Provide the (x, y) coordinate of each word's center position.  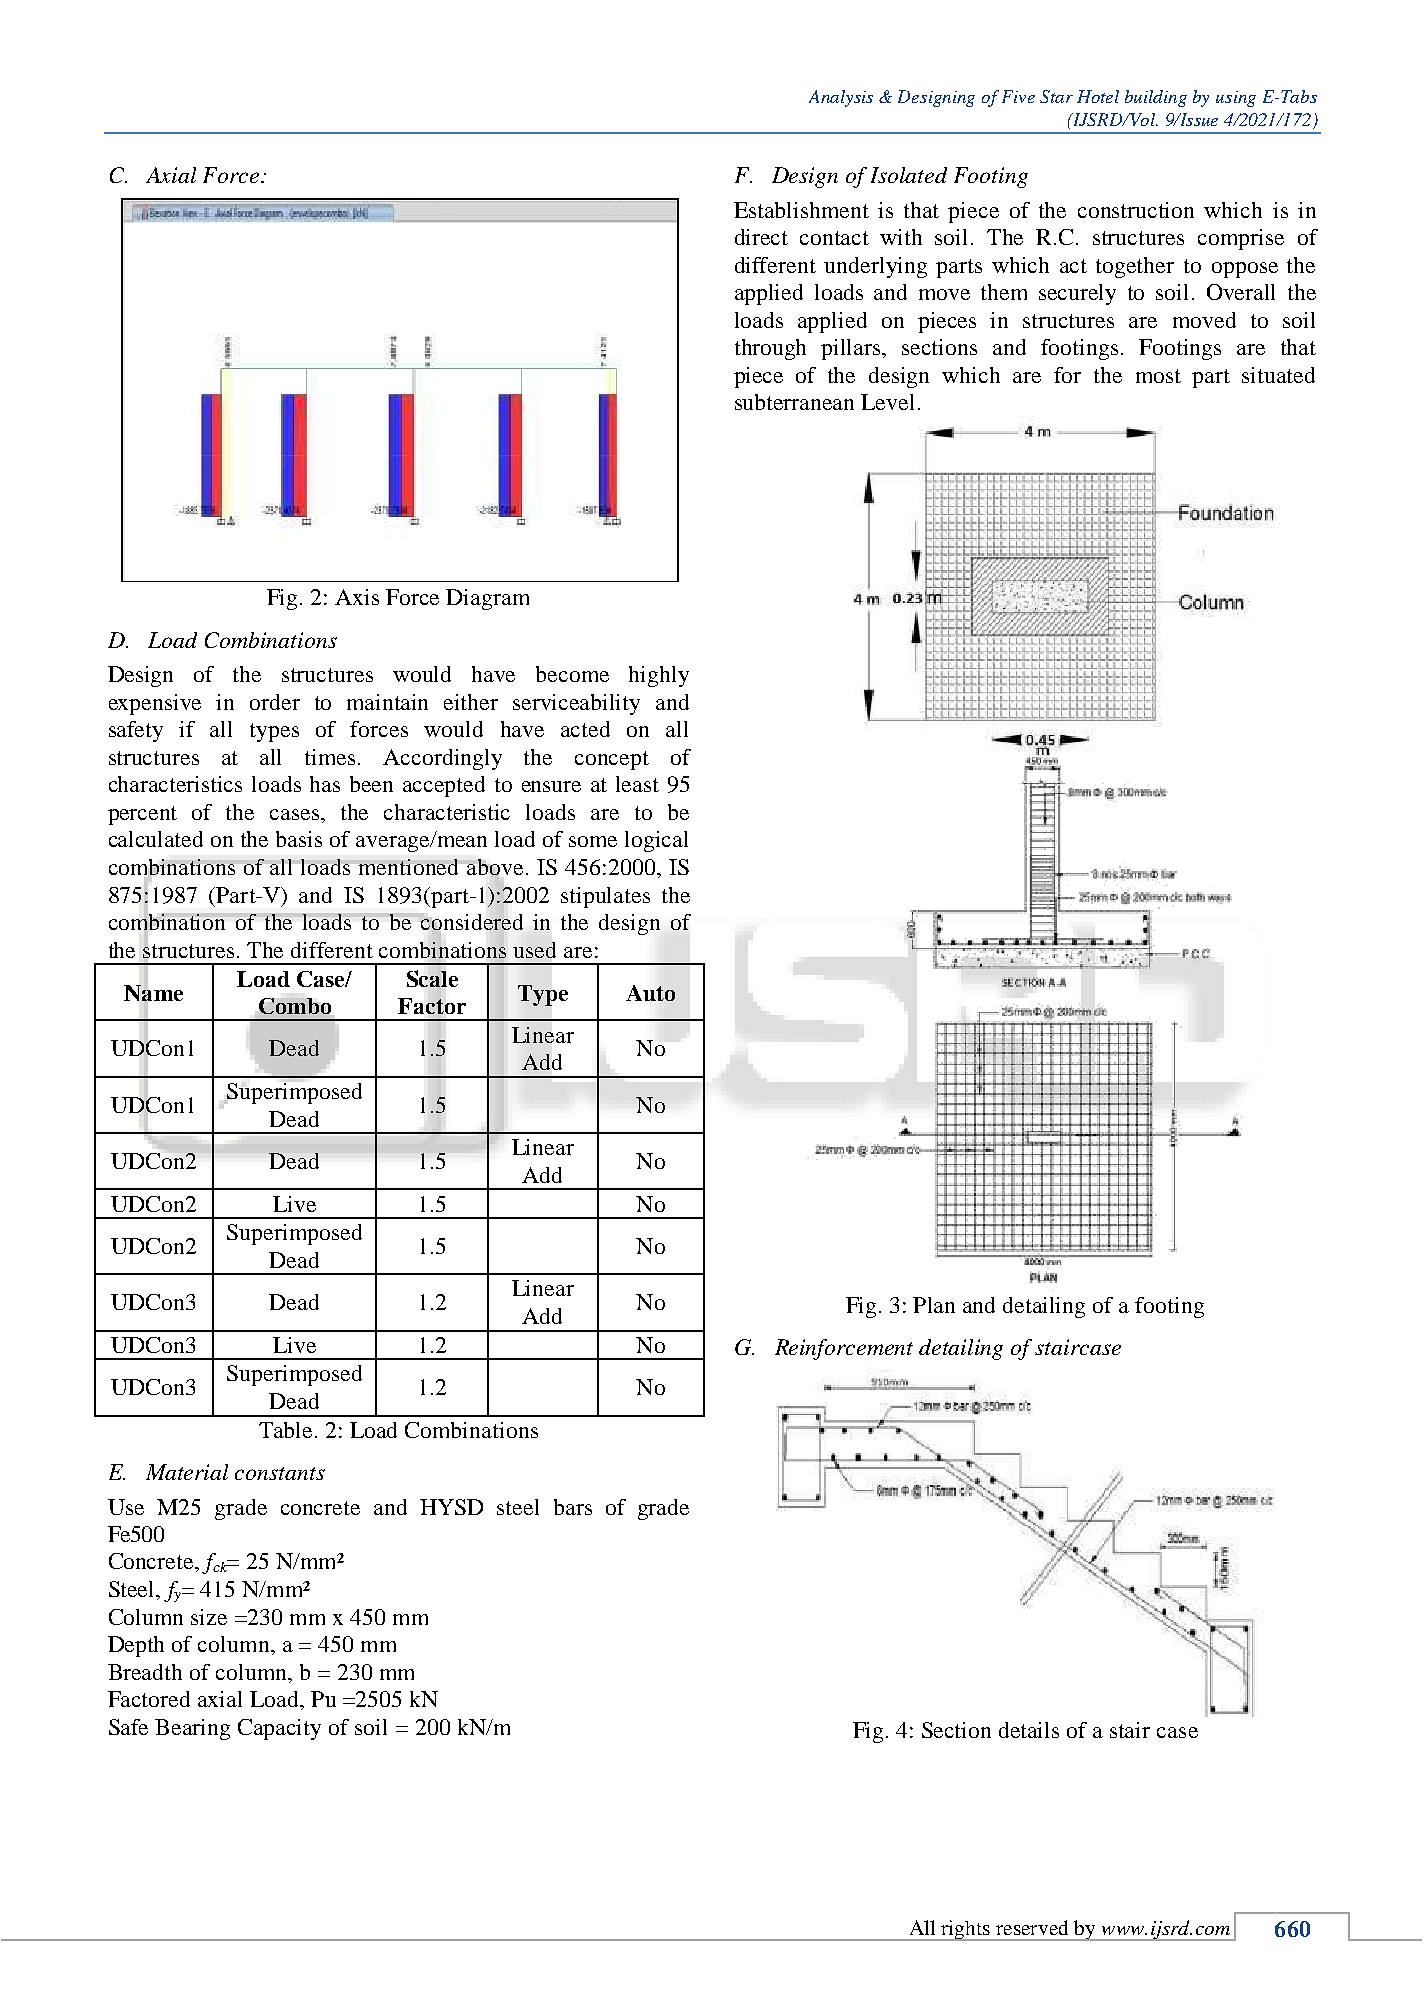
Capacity (279, 1729)
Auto (650, 993)
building (1156, 98)
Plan (934, 1305)
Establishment (801, 210)
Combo (295, 1006)
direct (761, 237)
